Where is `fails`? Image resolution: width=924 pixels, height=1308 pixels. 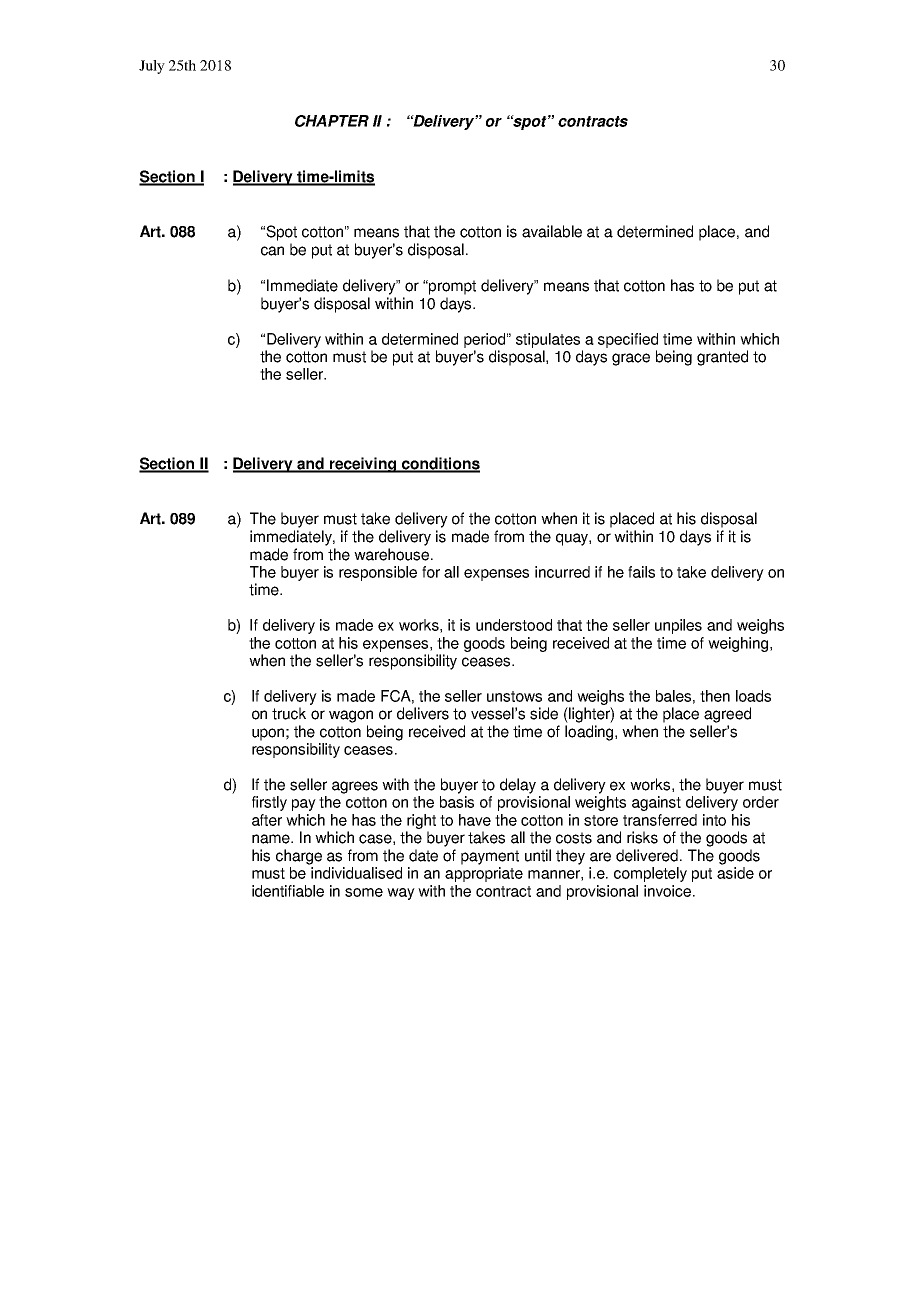 fails is located at coordinates (641, 572).
